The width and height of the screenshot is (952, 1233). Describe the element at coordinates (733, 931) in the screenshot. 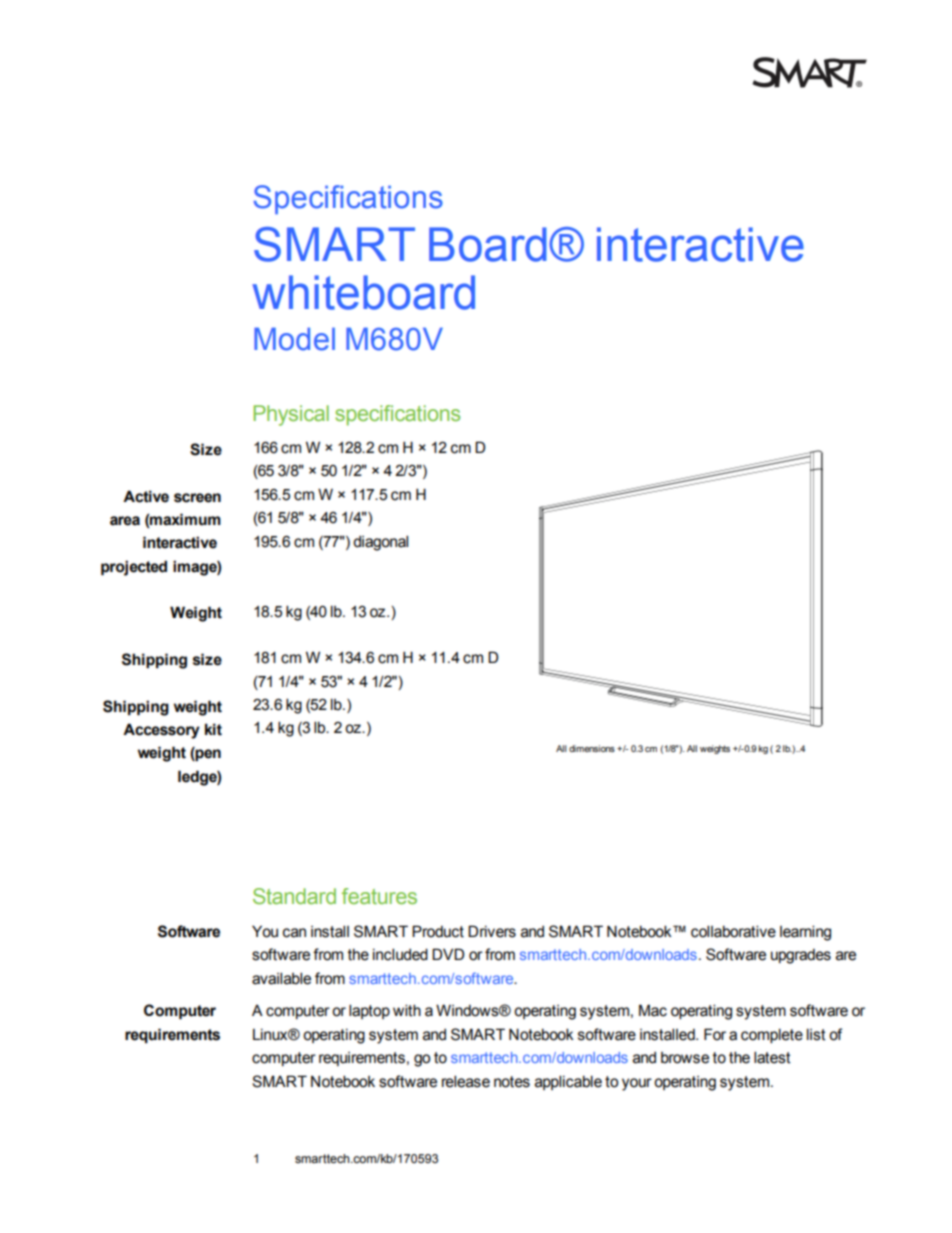

I see `collaborative` at that location.
